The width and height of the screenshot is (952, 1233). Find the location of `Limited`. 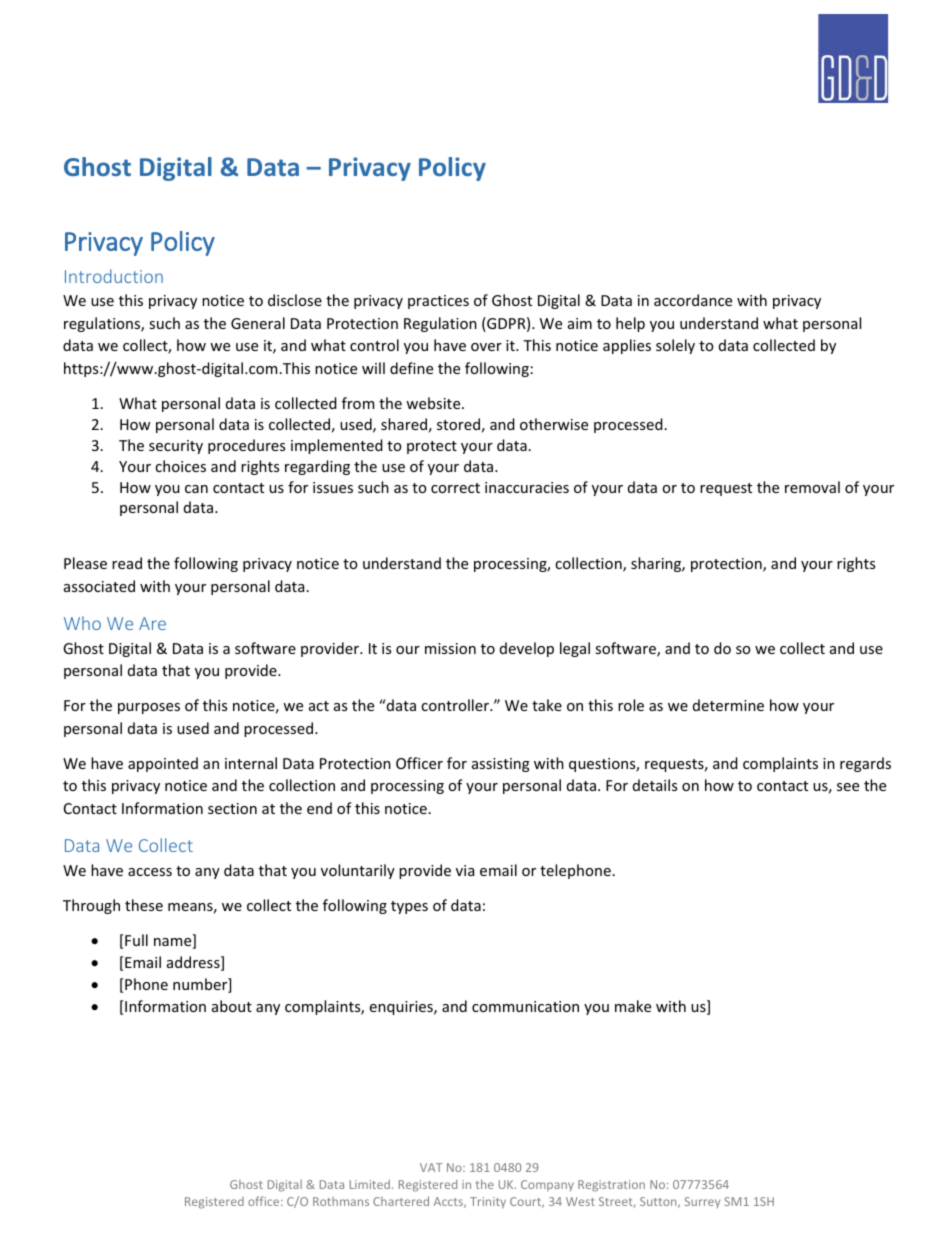

Limited is located at coordinates (370, 1184).
